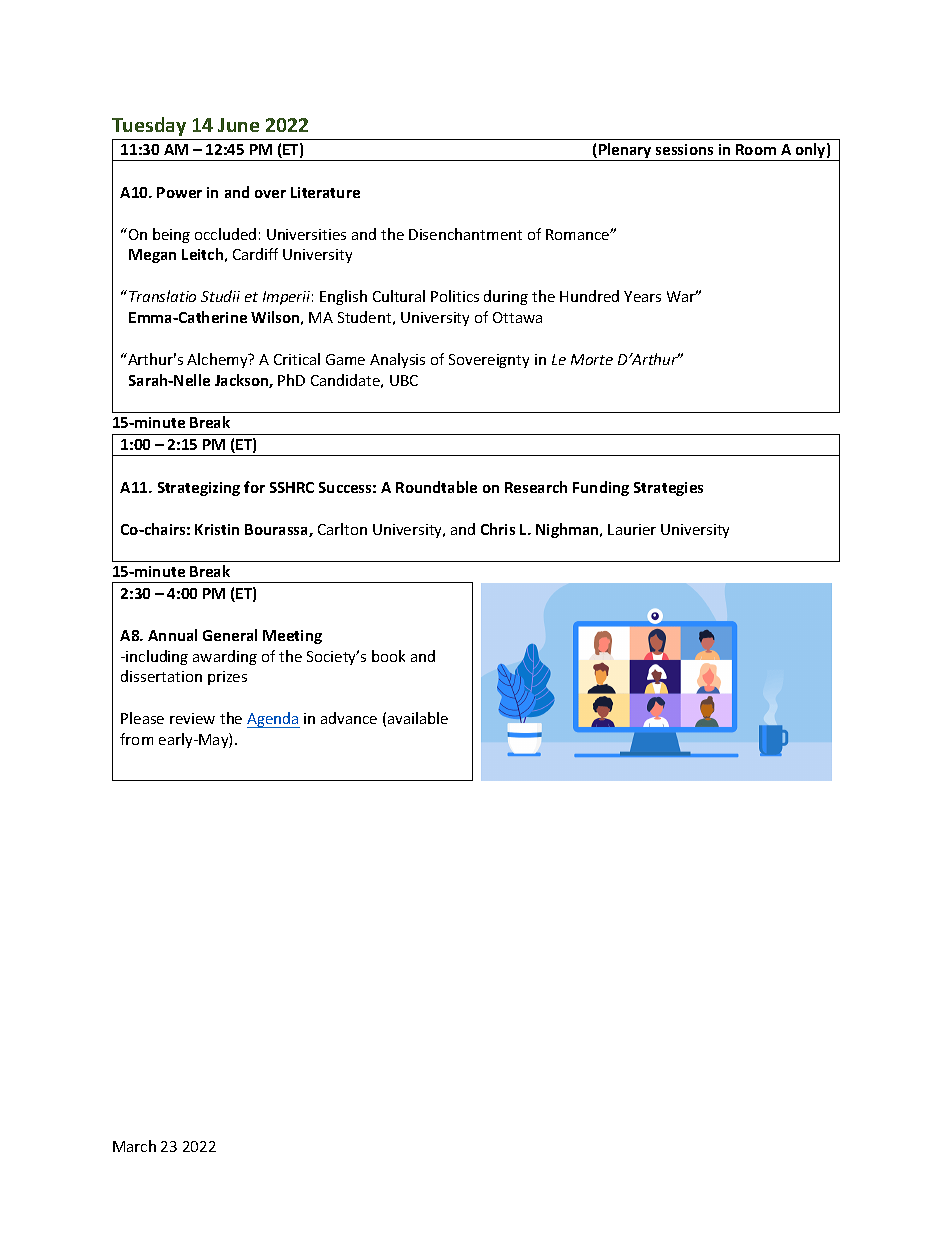  I want to click on Laurier, so click(632, 529).
